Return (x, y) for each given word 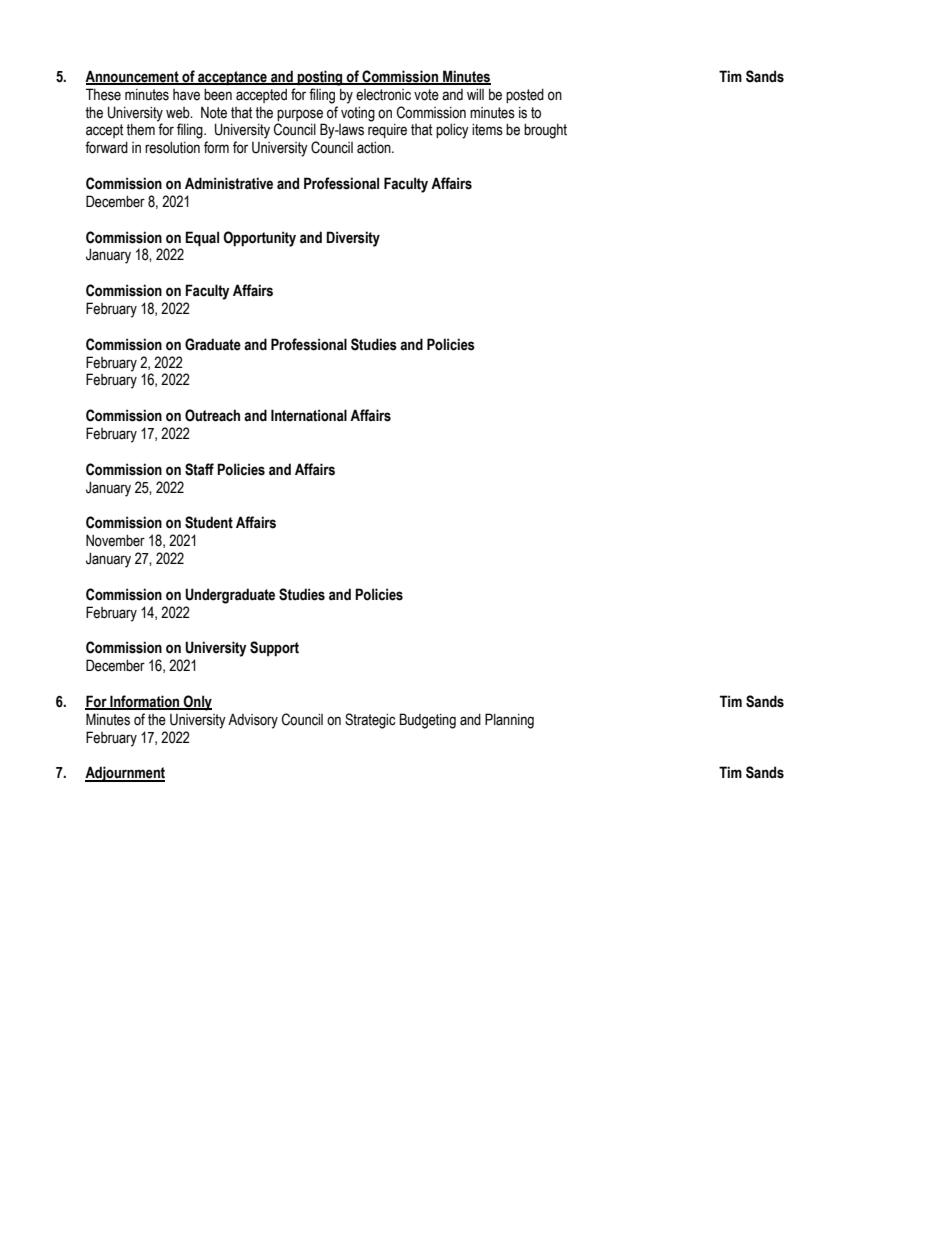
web (179, 113)
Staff (199, 469)
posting (320, 78)
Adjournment (125, 774)
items (487, 129)
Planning (509, 721)
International (309, 415)
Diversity (353, 239)
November (115, 540)
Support (274, 648)
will (475, 94)
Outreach (212, 415)
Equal (202, 239)
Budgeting (428, 721)
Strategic (370, 721)
